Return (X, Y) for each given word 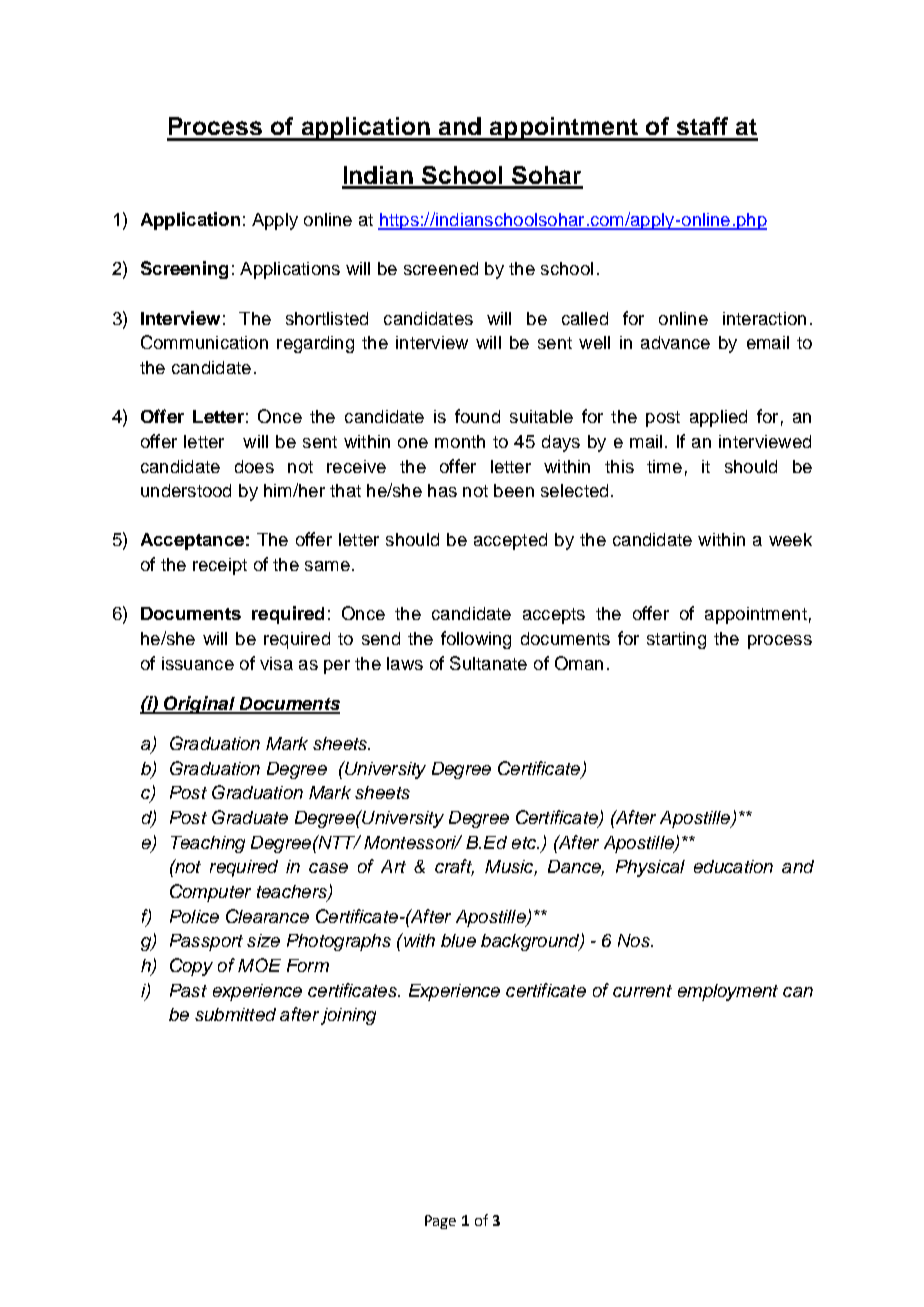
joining (348, 1016)
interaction (764, 318)
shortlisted (327, 318)
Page (440, 1222)
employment (728, 992)
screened (441, 268)
